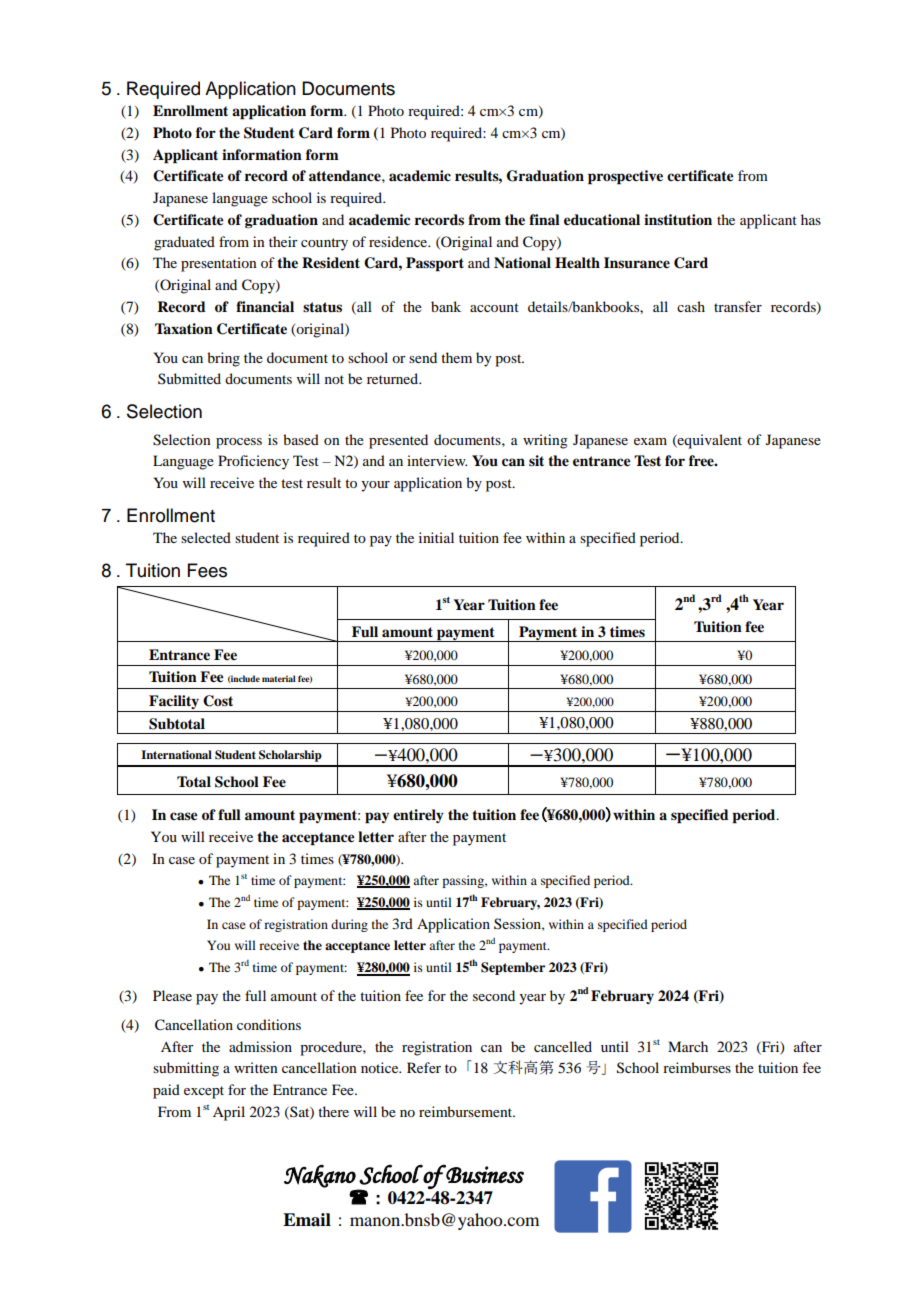 This screenshot has height=1308, width=924. What do you see at coordinates (283, 241) in the screenshot?
I see `their` at bounding box center [283, 241].
